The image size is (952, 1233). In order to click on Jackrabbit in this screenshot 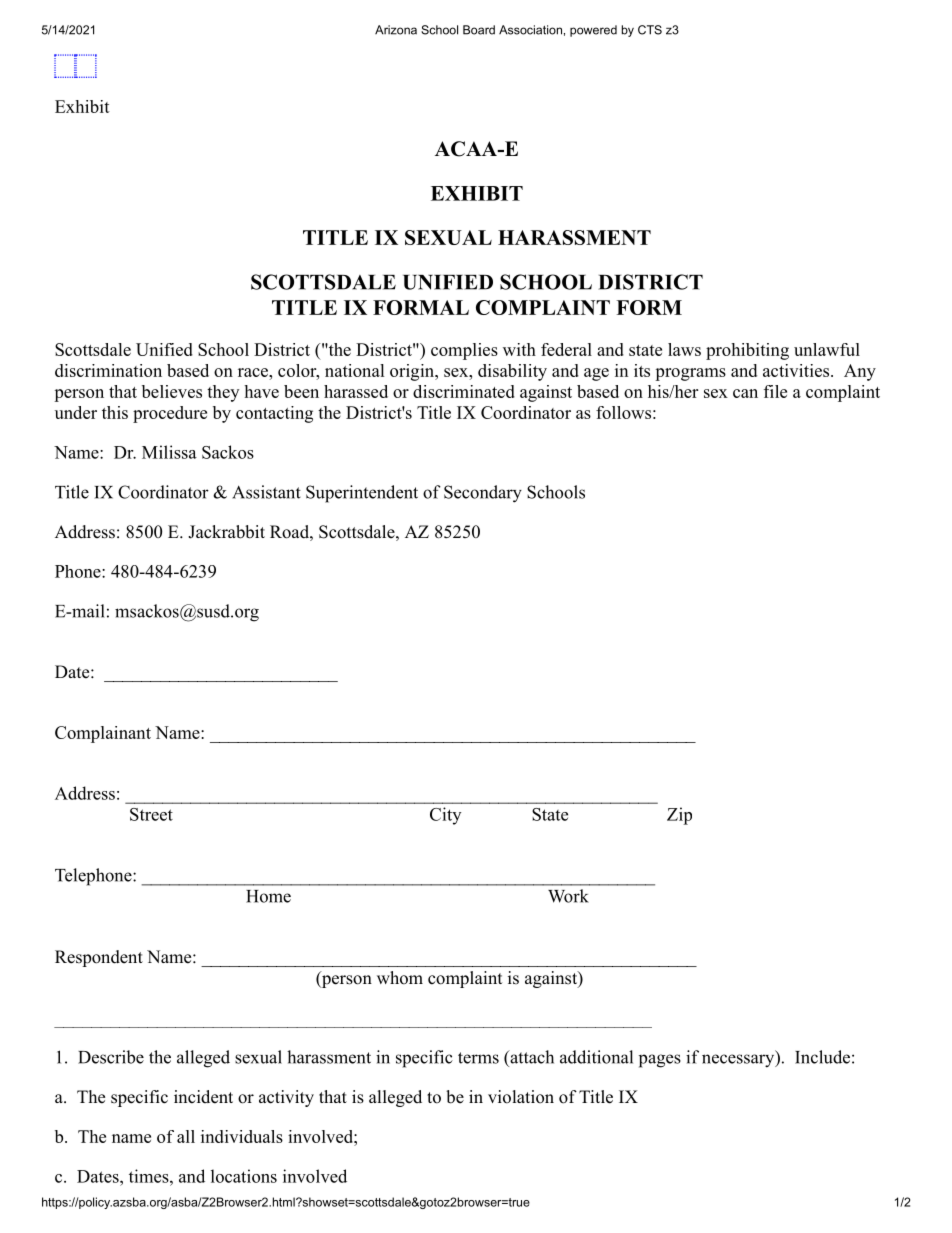, I will do `click(226, 532)`.
